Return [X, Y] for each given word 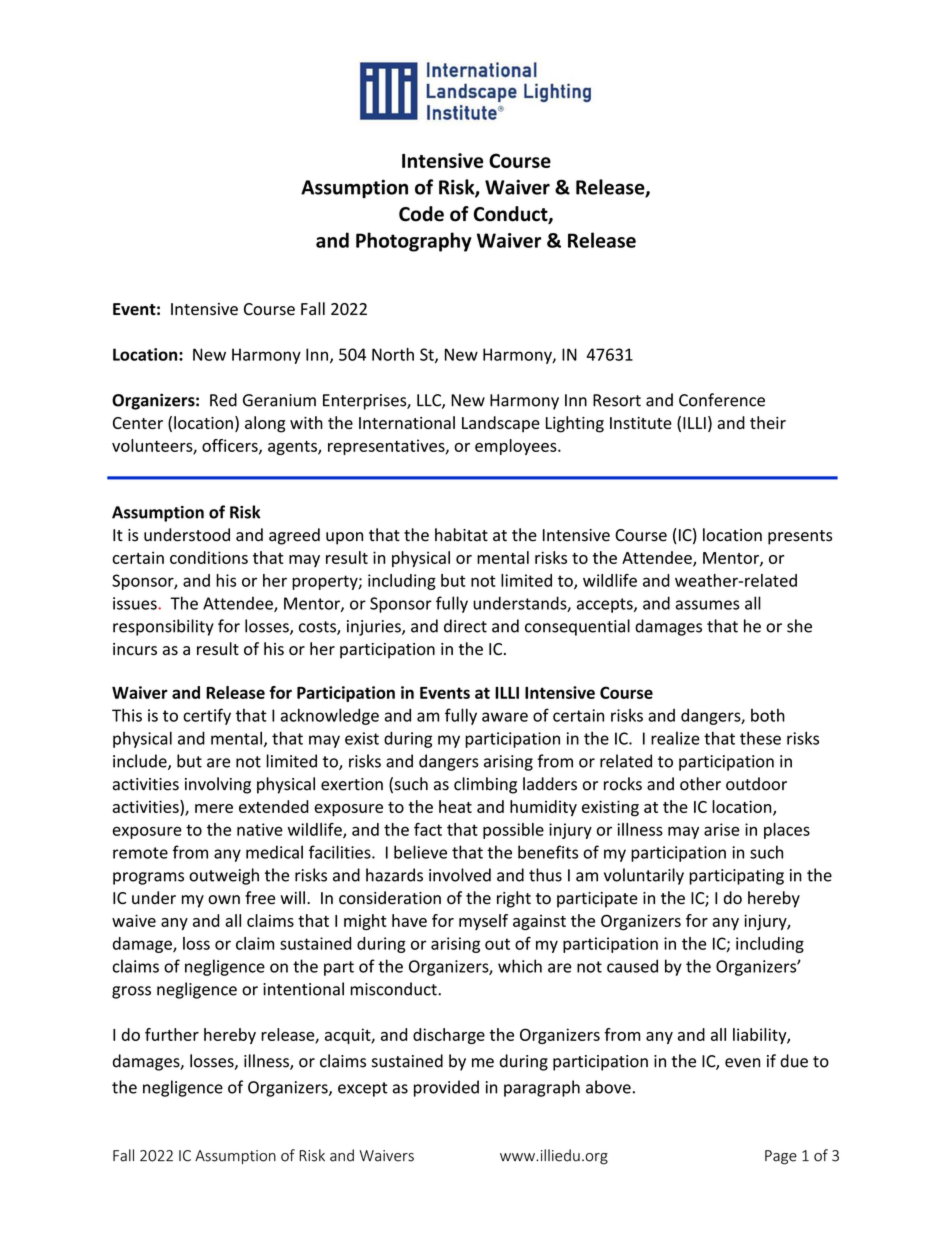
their [768, 422]
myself [483, 922]
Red [223, 400]
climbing [485, 785]
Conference [722, 400]
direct [465, 626]
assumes [707, 605]
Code [421, 214]
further [172, 1034]
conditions [209, 557]
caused [632, 966]
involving [218, 785]
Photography [414, 242]
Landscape [501, 424]
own [224, 900]
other [700, 784]
